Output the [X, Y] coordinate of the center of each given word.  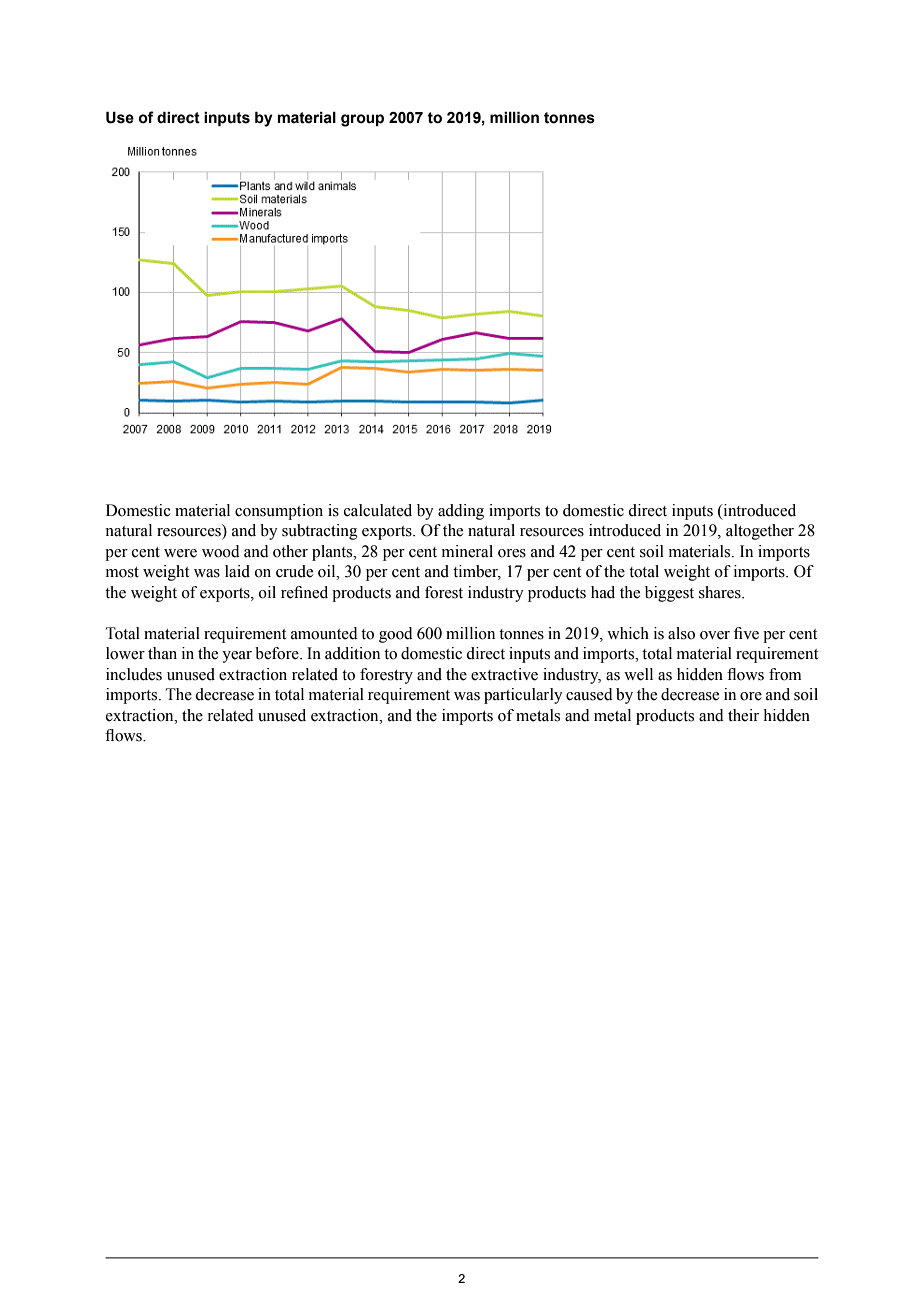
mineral [467, 551]
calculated [378, 510]
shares [721, 592]
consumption [279, 512]
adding [461, 512]
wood [221, 551]
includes [134, 674]
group [362, 120]
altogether [760, 532]
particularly [523, 696]
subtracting [320, 532]
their [743, 715]
